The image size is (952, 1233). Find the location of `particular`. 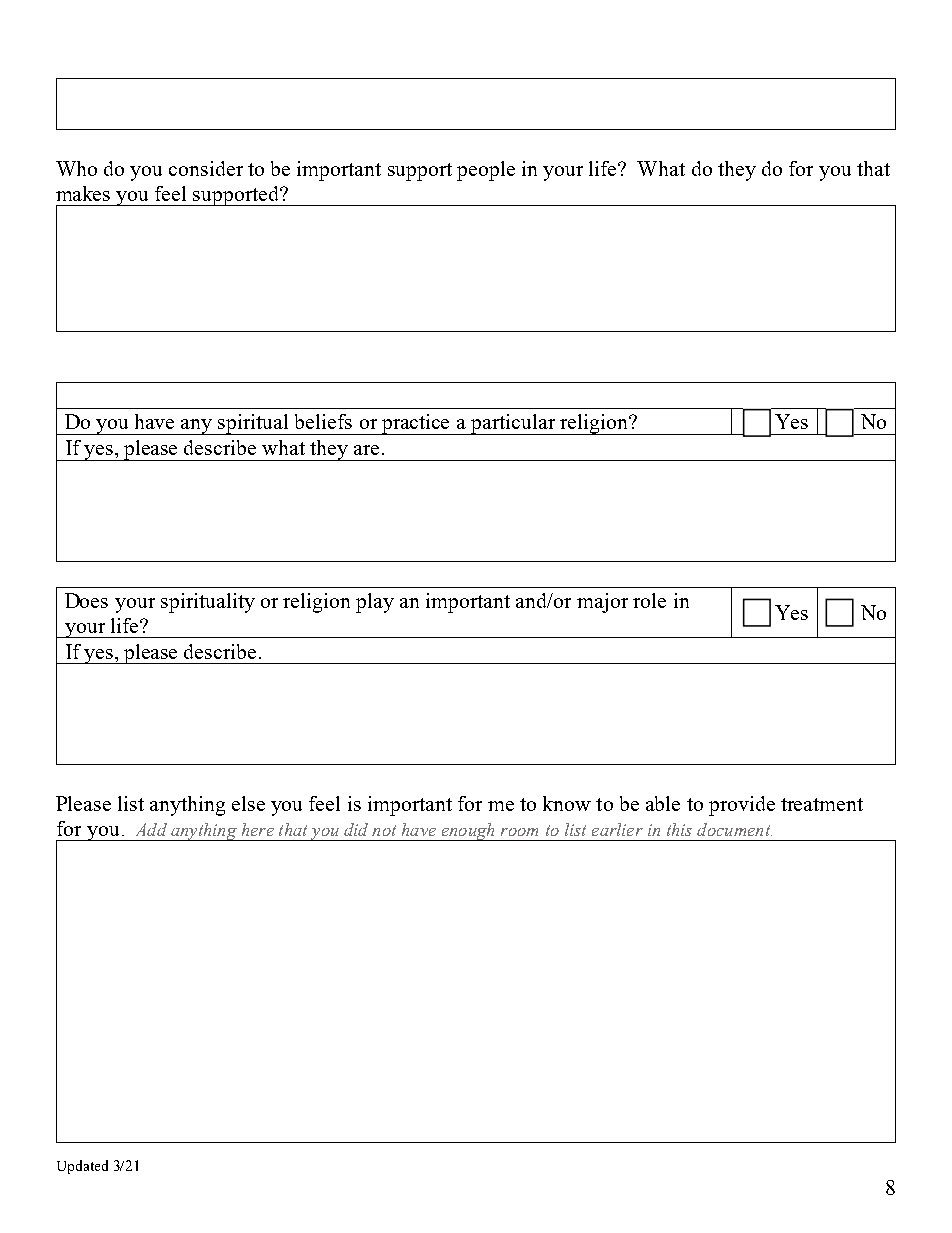

particular is located at coordinates (513, 424).
